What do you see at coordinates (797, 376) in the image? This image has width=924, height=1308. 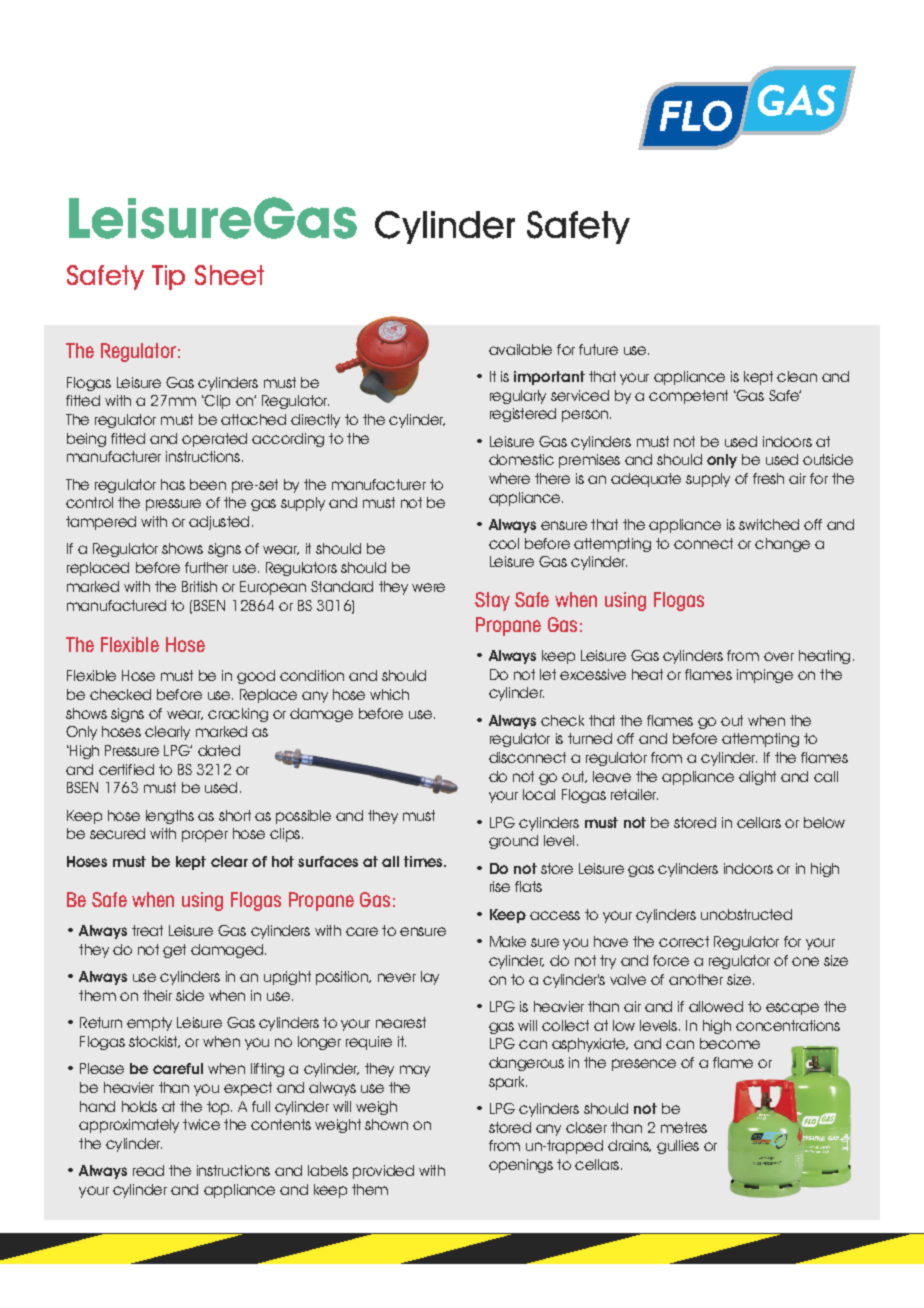 I see `clean` at bounding box center [797, 376].
